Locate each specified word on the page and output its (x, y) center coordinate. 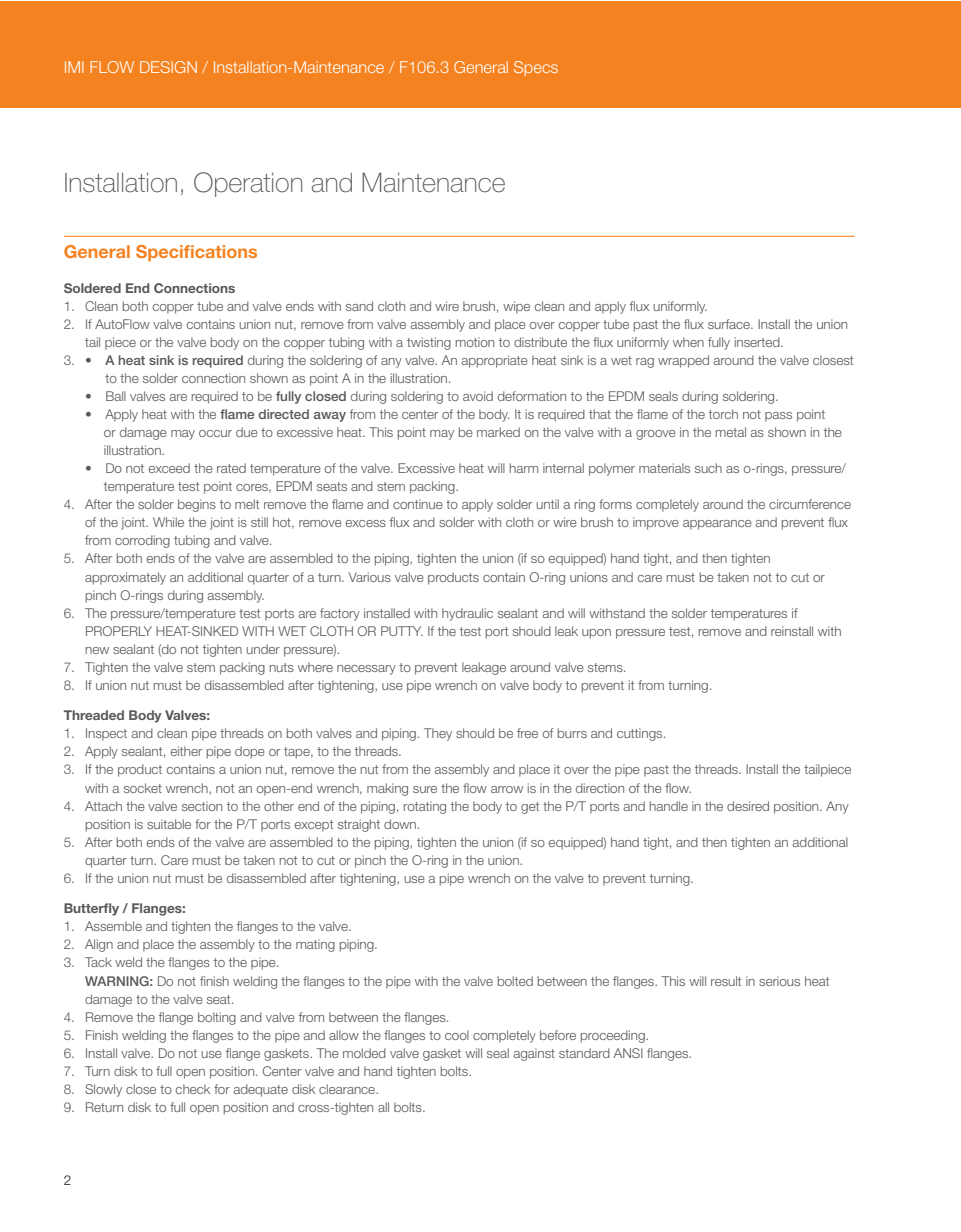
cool (457, 1035)
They (438, 734)
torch (723, 414)
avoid (478, 396)
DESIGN (168, 67)
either (186, 751)
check (193, 1089)
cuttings (641, 734)
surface (730, 324)
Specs (536, 68)
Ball (116, 396)
